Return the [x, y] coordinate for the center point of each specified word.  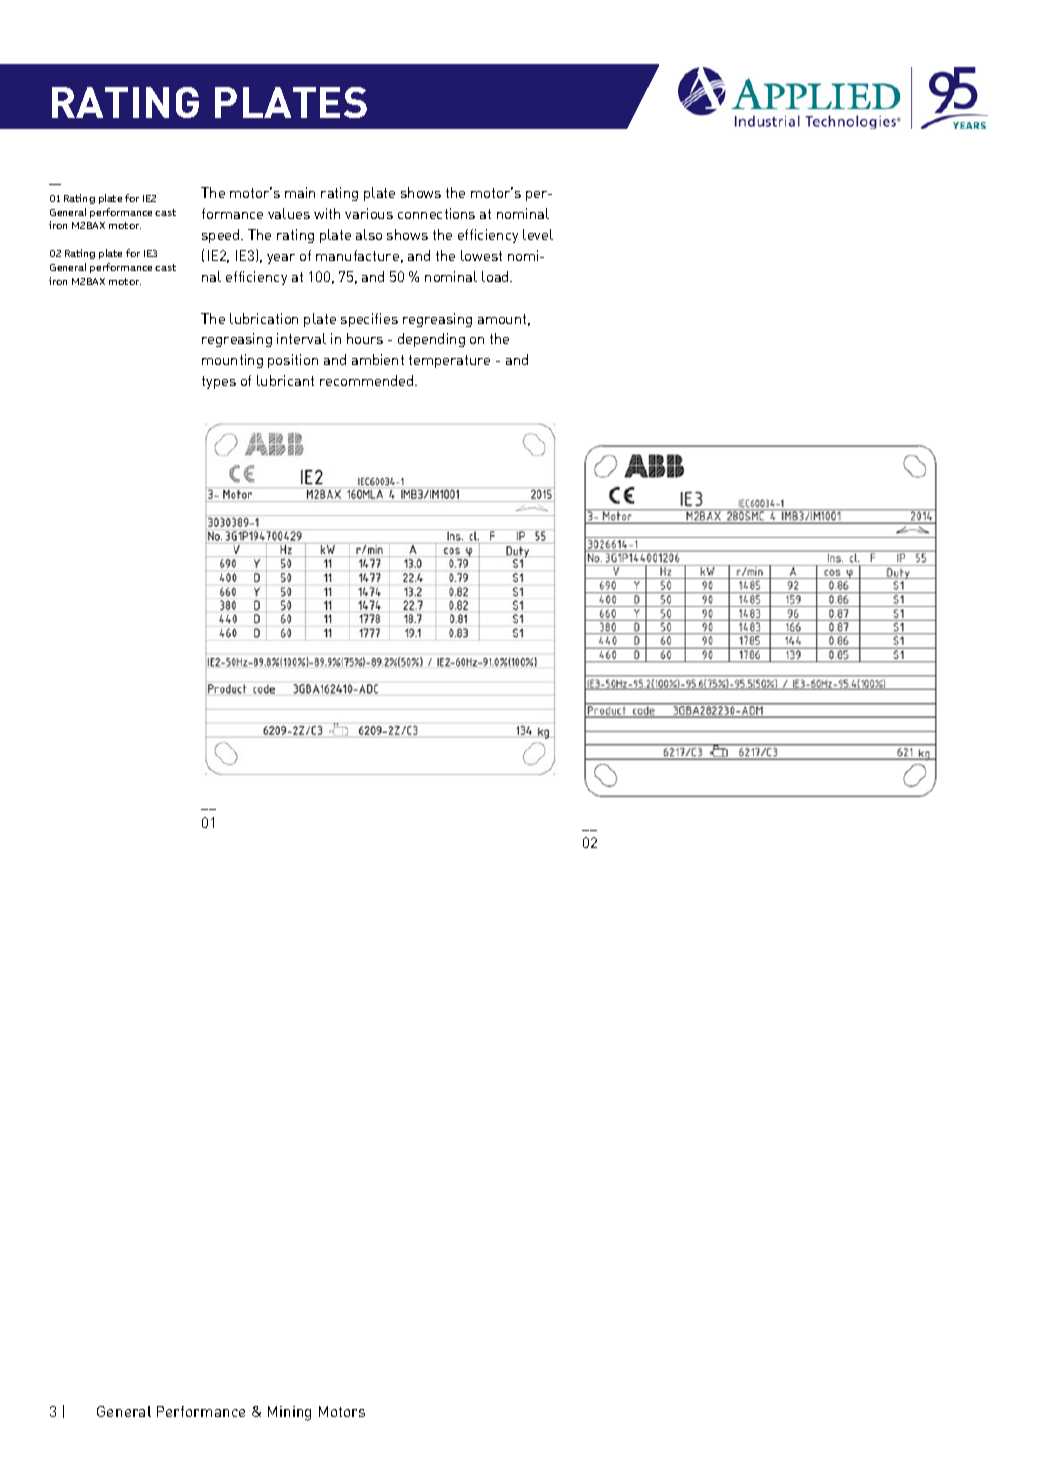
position [293, 361]
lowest [481, 255]
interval [301, 338]
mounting [232, 361]
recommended [368, 380]
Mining [289, 1413]
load [496, 276]
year [281, 259]
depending [431, 340]
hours [365, 338]
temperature [449, 361]
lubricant [285, 380]
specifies [369, 320]
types [219, 382]
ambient [378, 359]
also [369, 234]
